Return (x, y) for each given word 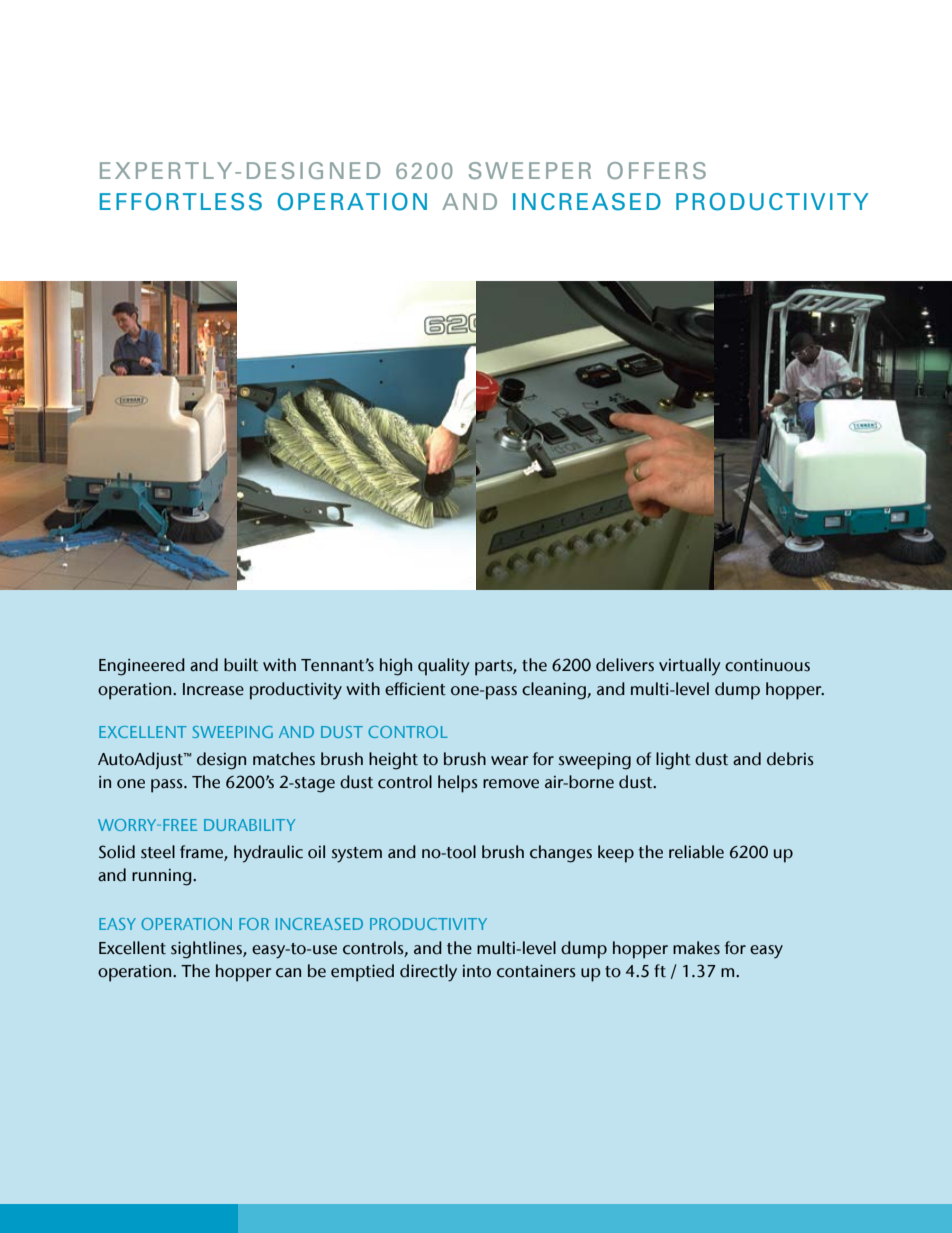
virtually (690, 667)
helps (458, 784)
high (396, 667)
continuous (767, 665)
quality (444, 667)
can (288, 973)
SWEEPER (530, 170)
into (477, 971)
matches (284, 759)
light (673, 761)
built (241, 665)
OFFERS (656, 170)
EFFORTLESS (181, 202)
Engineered (142, 667)
